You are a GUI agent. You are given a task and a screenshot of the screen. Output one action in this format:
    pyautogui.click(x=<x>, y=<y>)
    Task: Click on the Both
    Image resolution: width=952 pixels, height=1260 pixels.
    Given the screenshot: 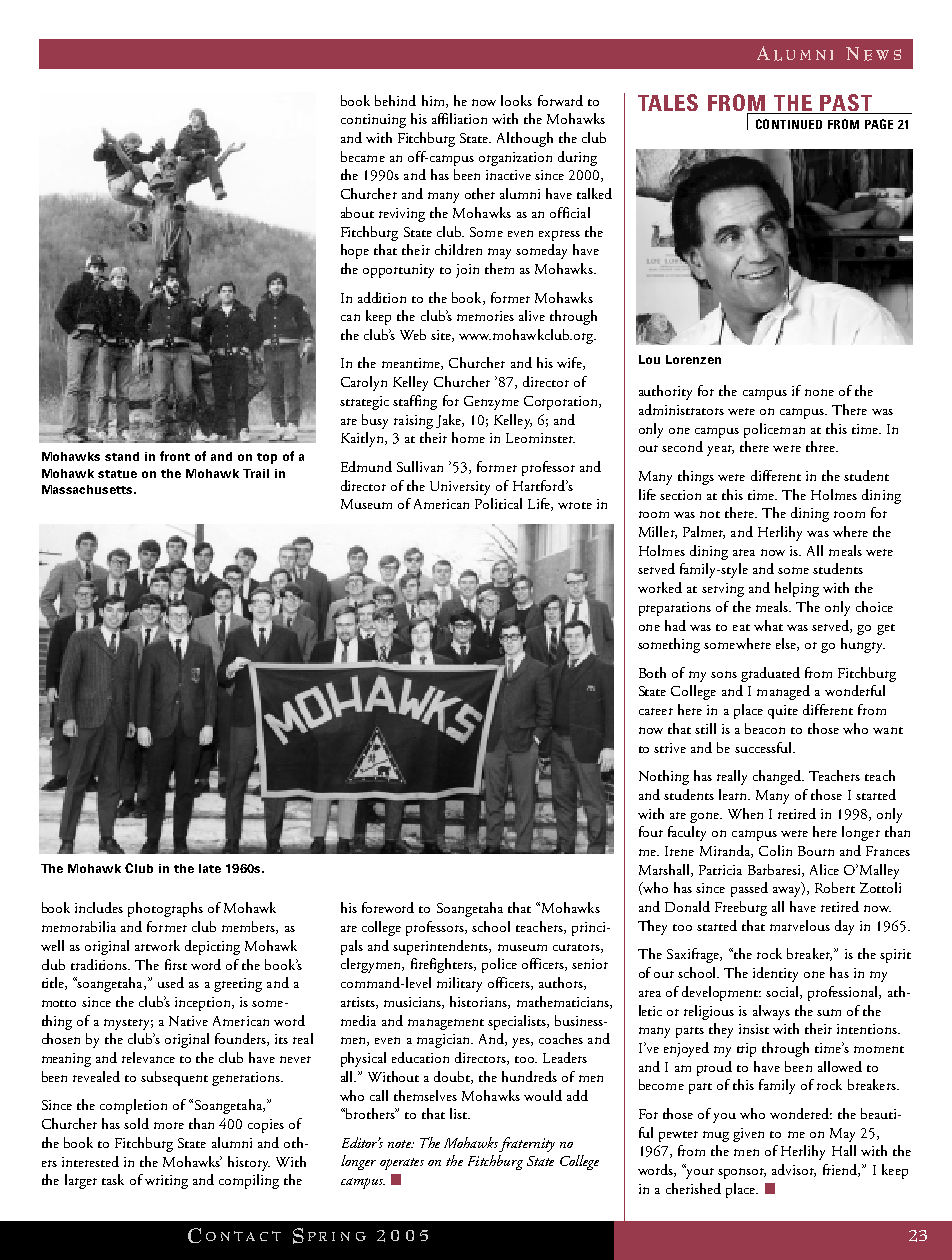 What is the action you would take?
    pyautogui.click(x=652, y=672)
